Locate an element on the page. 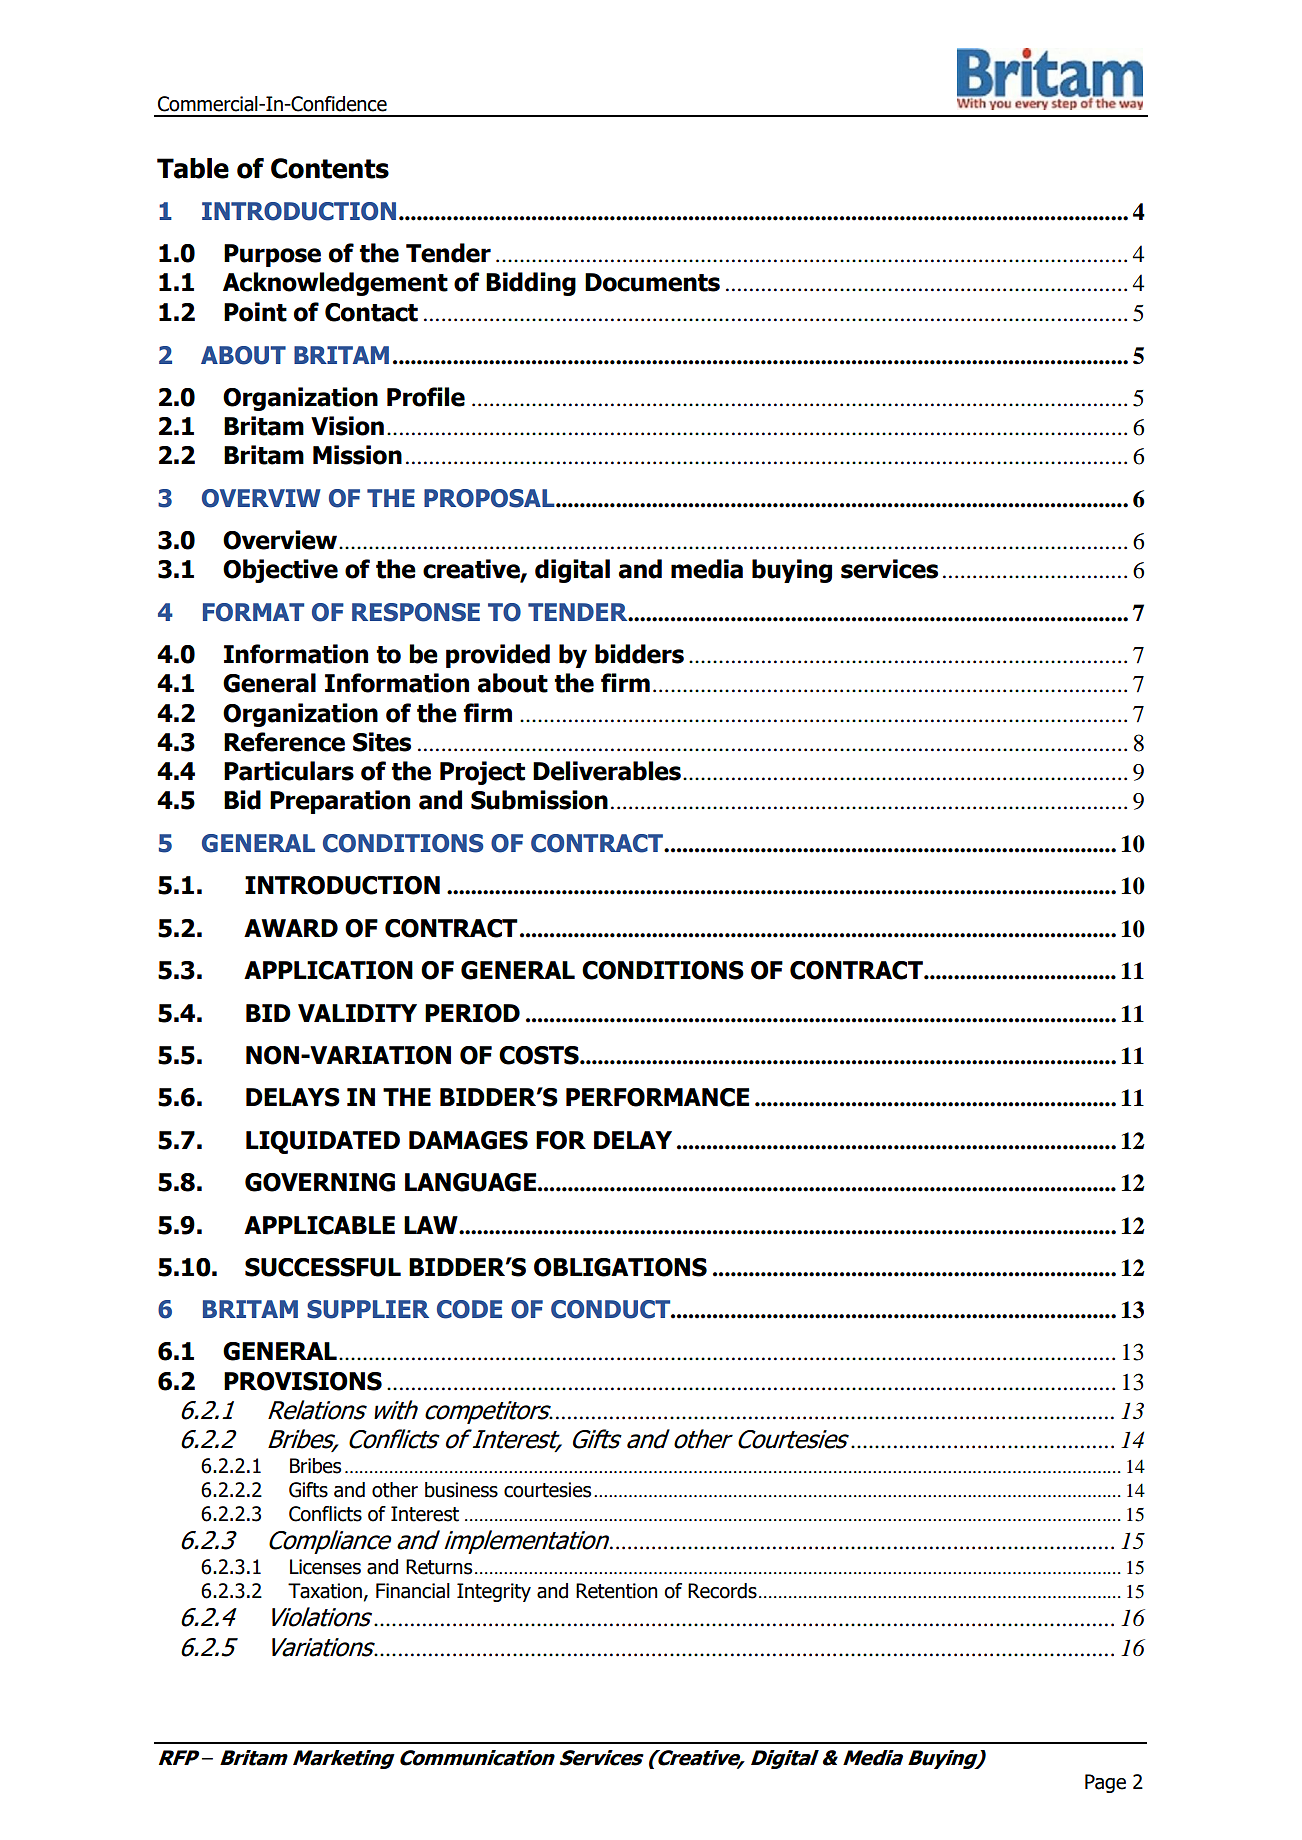  APPLICATION is located at coordinates (328, 970).
